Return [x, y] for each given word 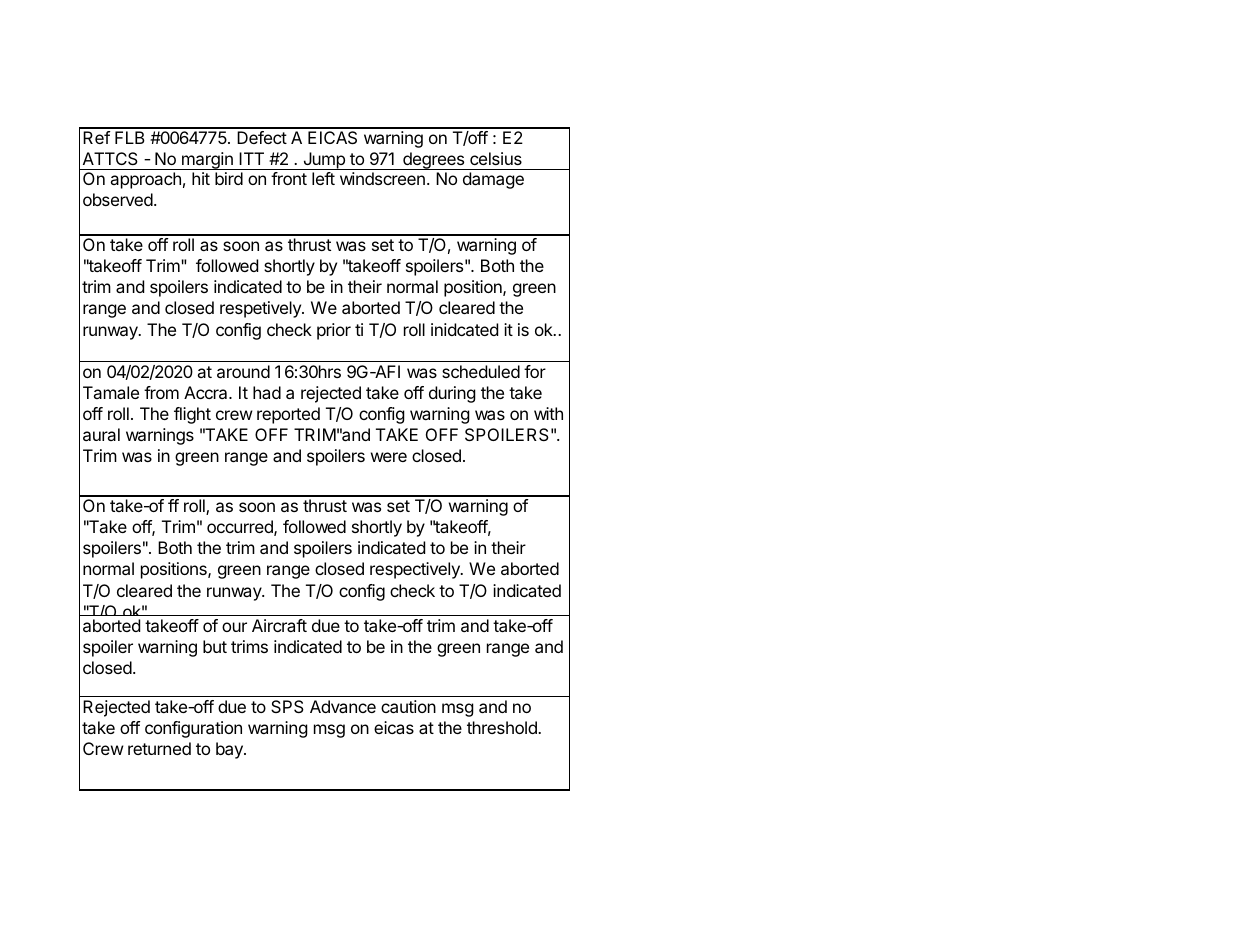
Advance [343, 706]
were [389, 457]
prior [334, 331]
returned [159, 748]
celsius [496, 158]
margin [207, 161]
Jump [324, 161]
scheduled [481, 371]
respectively [416, 570]
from [161, 392]
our [234, 627]
